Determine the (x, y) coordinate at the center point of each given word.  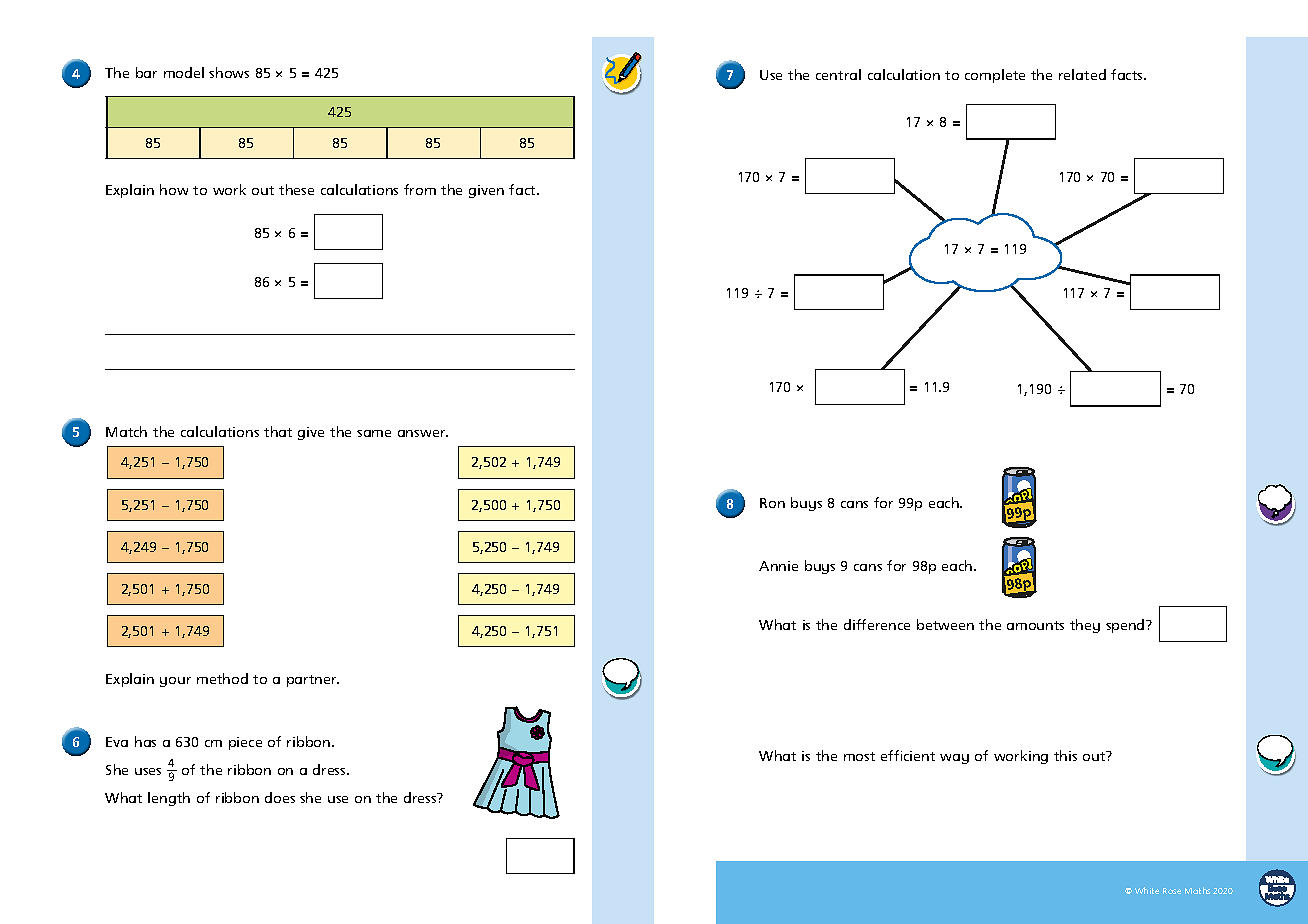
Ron (772, 503)
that (278, 431)
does (280, 797)
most (859, 756)
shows (229, 72)
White (1147, 890)
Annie (778, 566)
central (838, 74)
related (1082, 74)
